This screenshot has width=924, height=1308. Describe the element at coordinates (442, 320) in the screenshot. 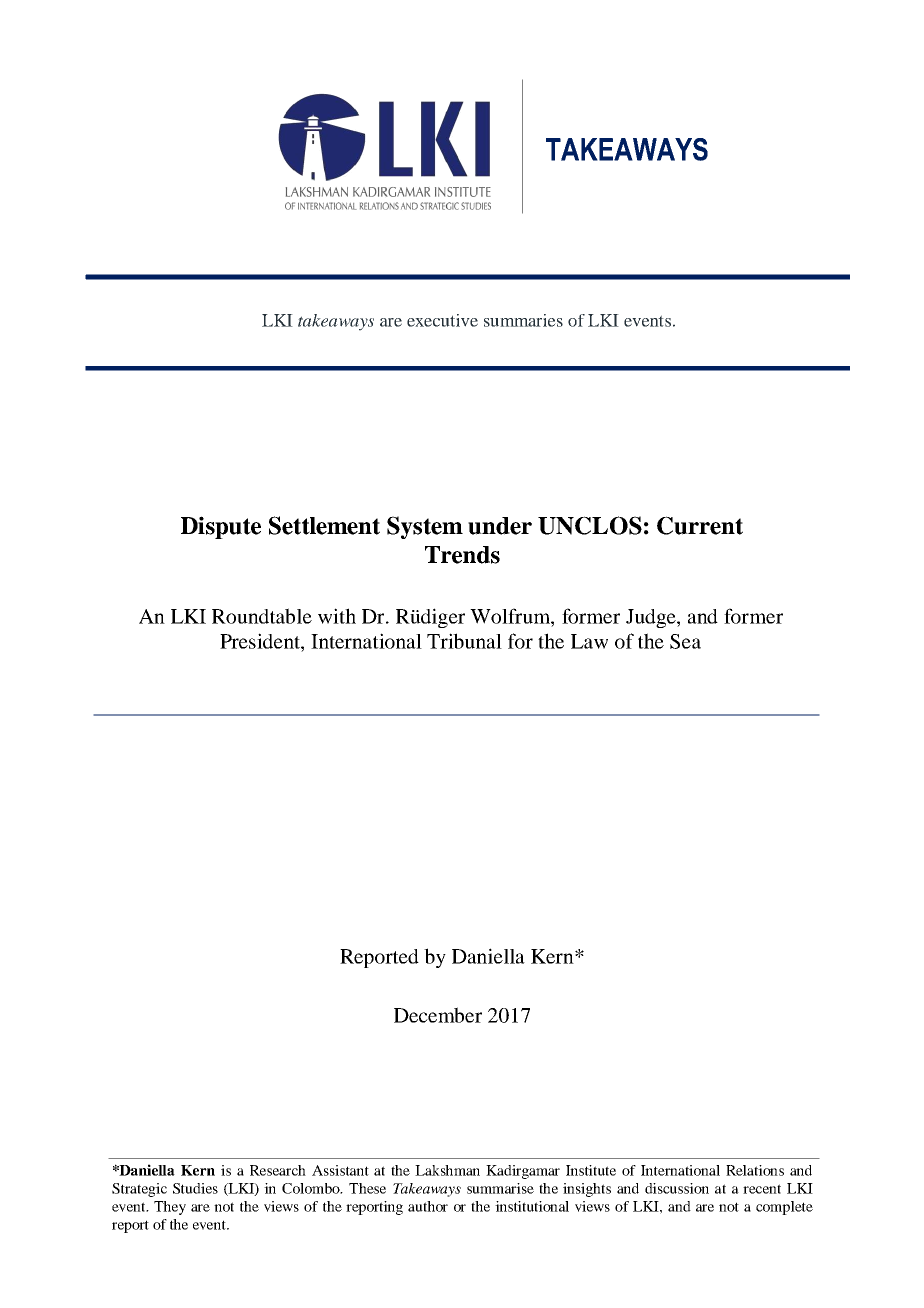

I see `executive` at that location.
